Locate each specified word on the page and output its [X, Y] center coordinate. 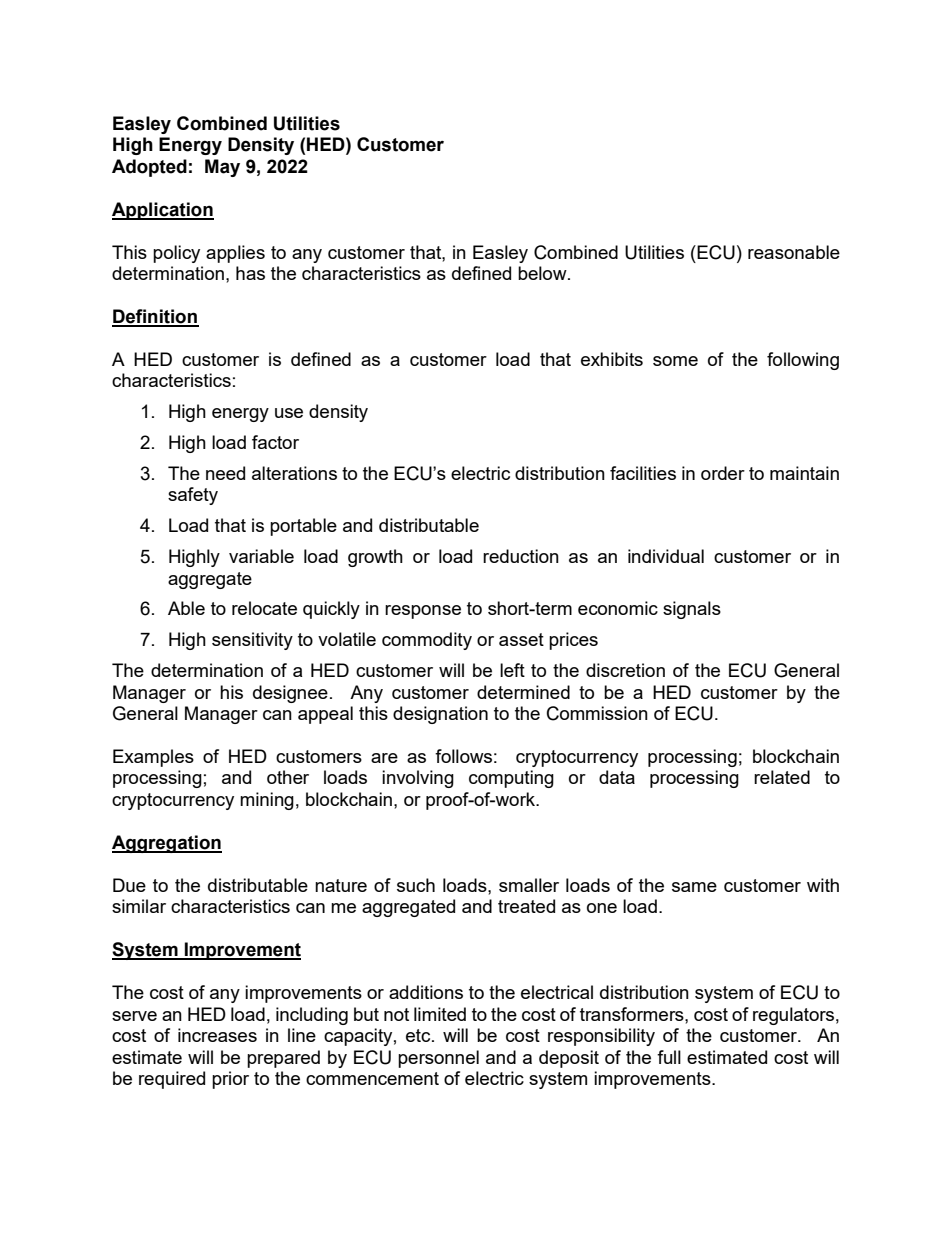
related [782, 777]
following [803, 361]
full [669, 1057]
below [543, 273]
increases [217, 1035]
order [723, 473]
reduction [521, 556]
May [222, 168]
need [225, 473]
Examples [153, 758]
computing [511, 779]
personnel [438, 1059]
